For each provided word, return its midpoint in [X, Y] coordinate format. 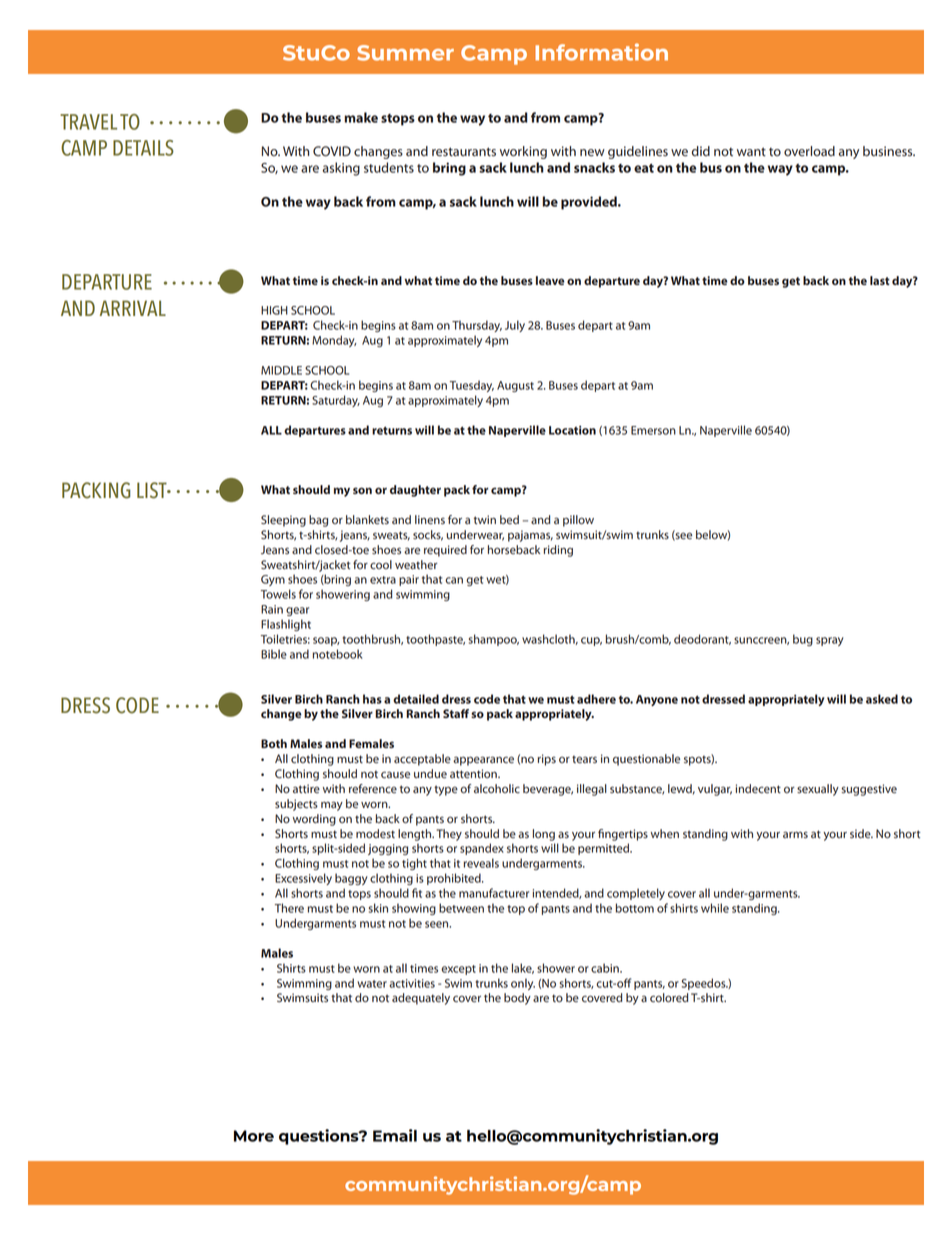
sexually [818, 790]
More [254, 1136]
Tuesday [472, 386]
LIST [153, 490]
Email [395, 1135]
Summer [405, 53]
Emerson [653, 430]
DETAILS [143, 148]
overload [809, 151]
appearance [483, 761]
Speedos [705, 984]
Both [274, 743]
